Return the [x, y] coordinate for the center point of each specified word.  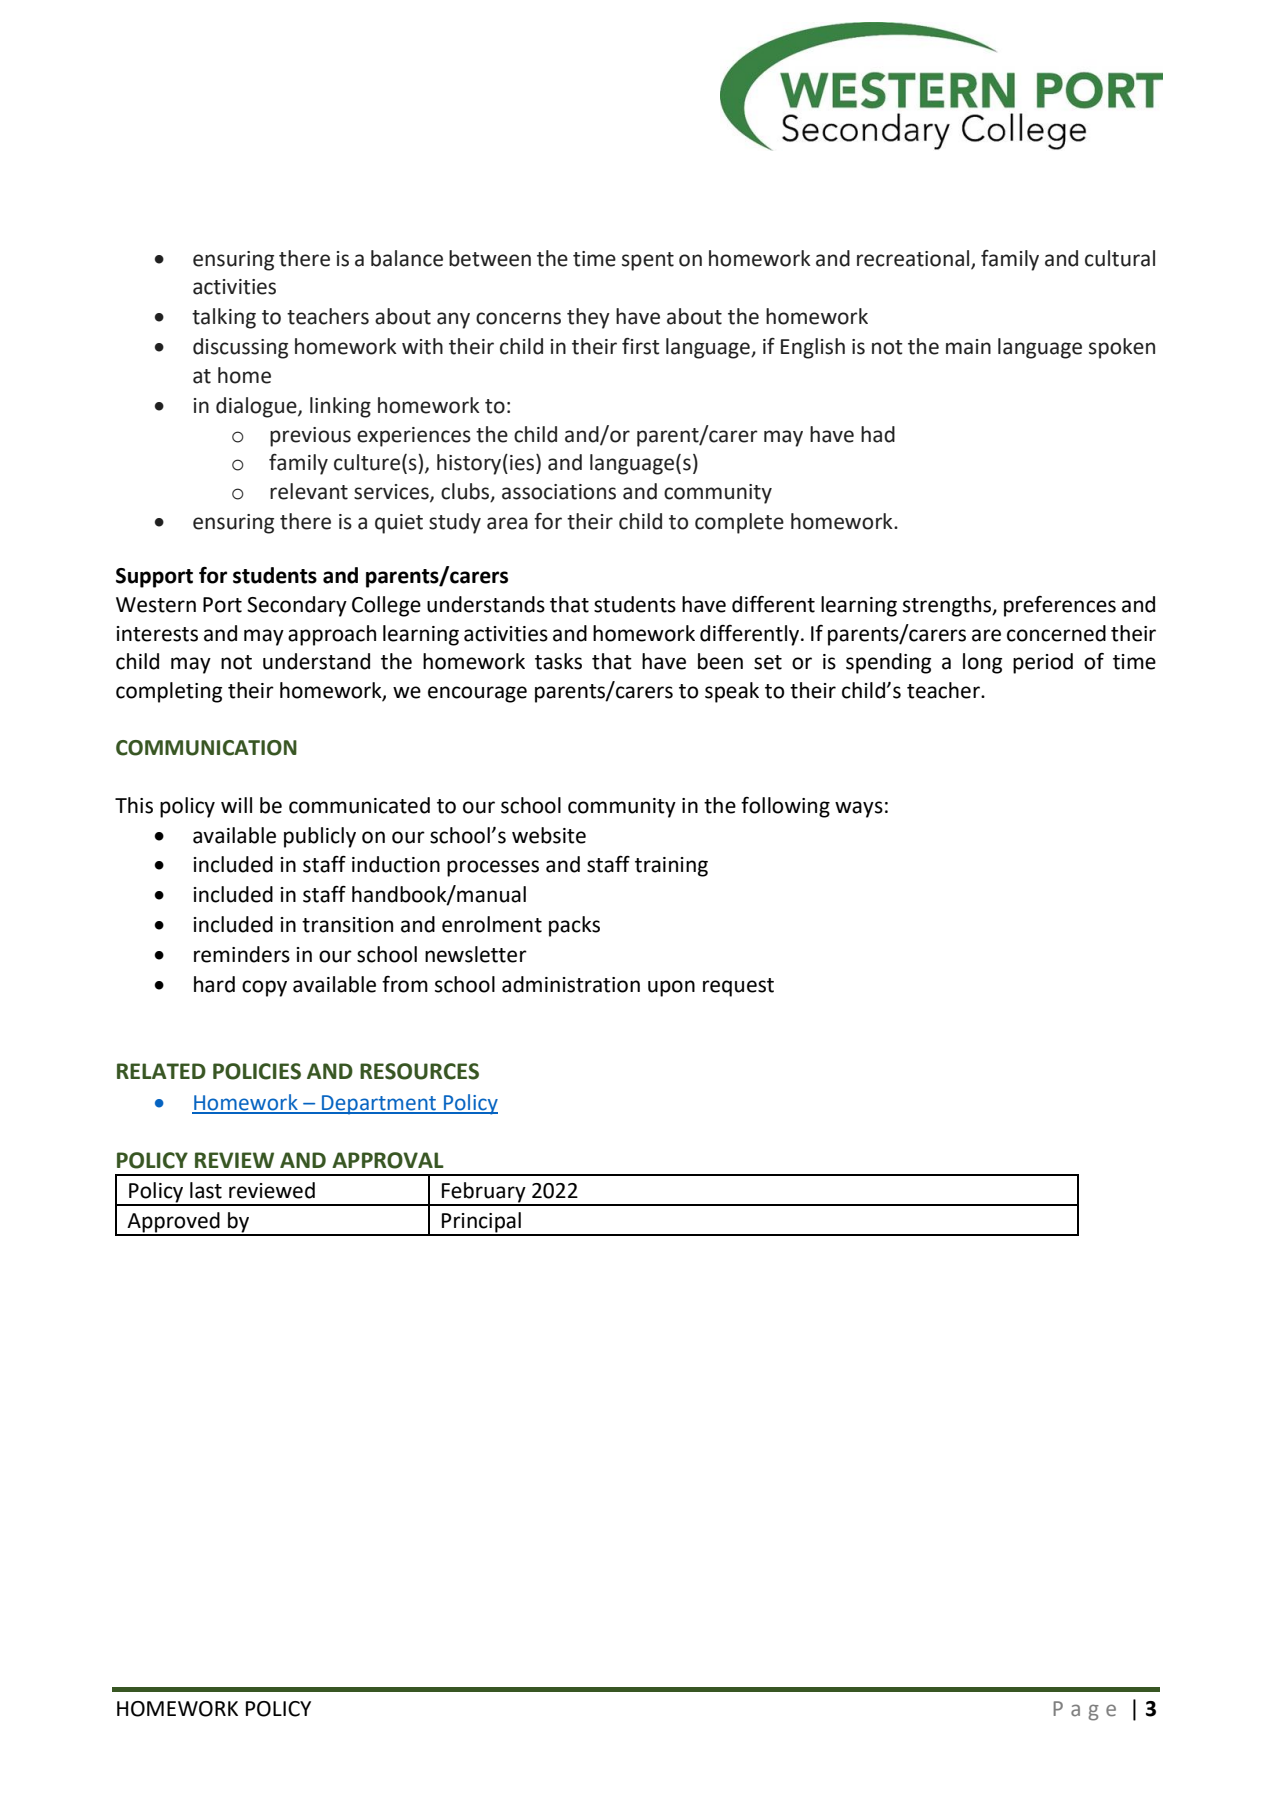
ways [859, 809]
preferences [1060, 606]
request [738, 987]
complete [739, 523]
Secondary [297, 606]
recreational [914, 259]
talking [224, 318]
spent [648, 261]
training [671, 867]
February [484, 1193]
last [206, 1190]
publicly [320, 837]
